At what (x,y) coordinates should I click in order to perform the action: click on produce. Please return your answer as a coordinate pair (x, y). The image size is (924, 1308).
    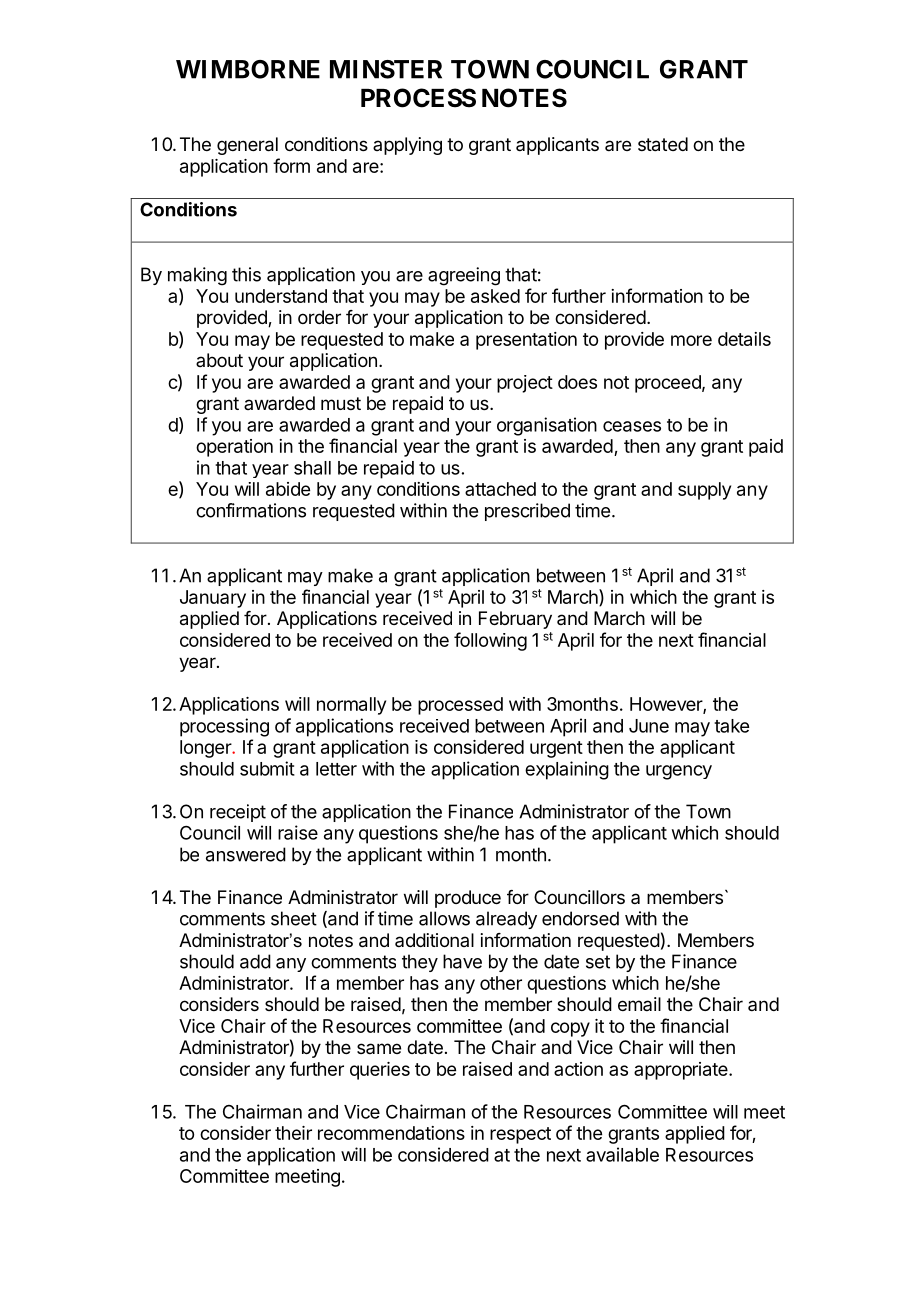
    Looking at the image, I should click on (468, 899).
